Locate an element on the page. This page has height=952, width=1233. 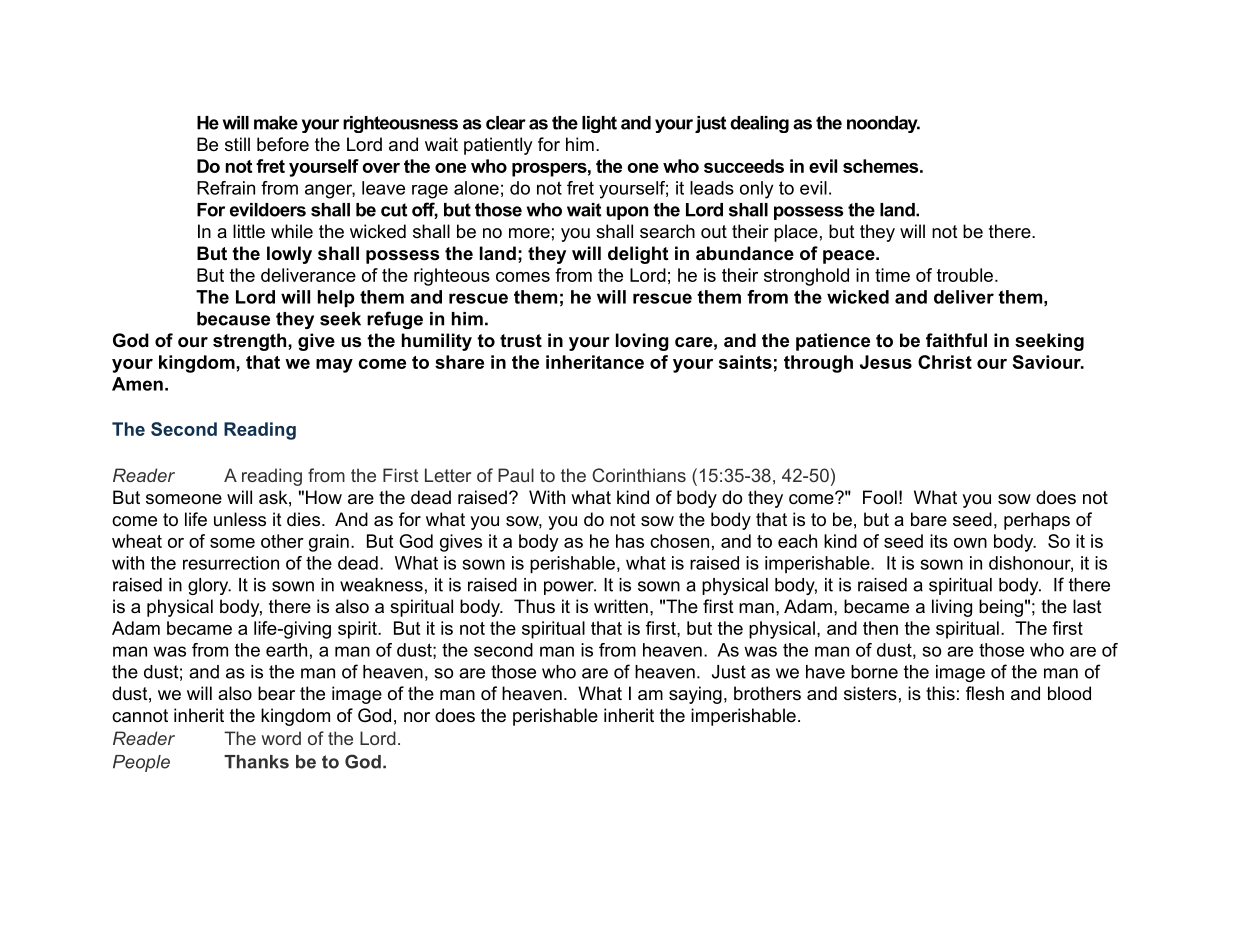
Fool is located at coordinates (880, 497).
